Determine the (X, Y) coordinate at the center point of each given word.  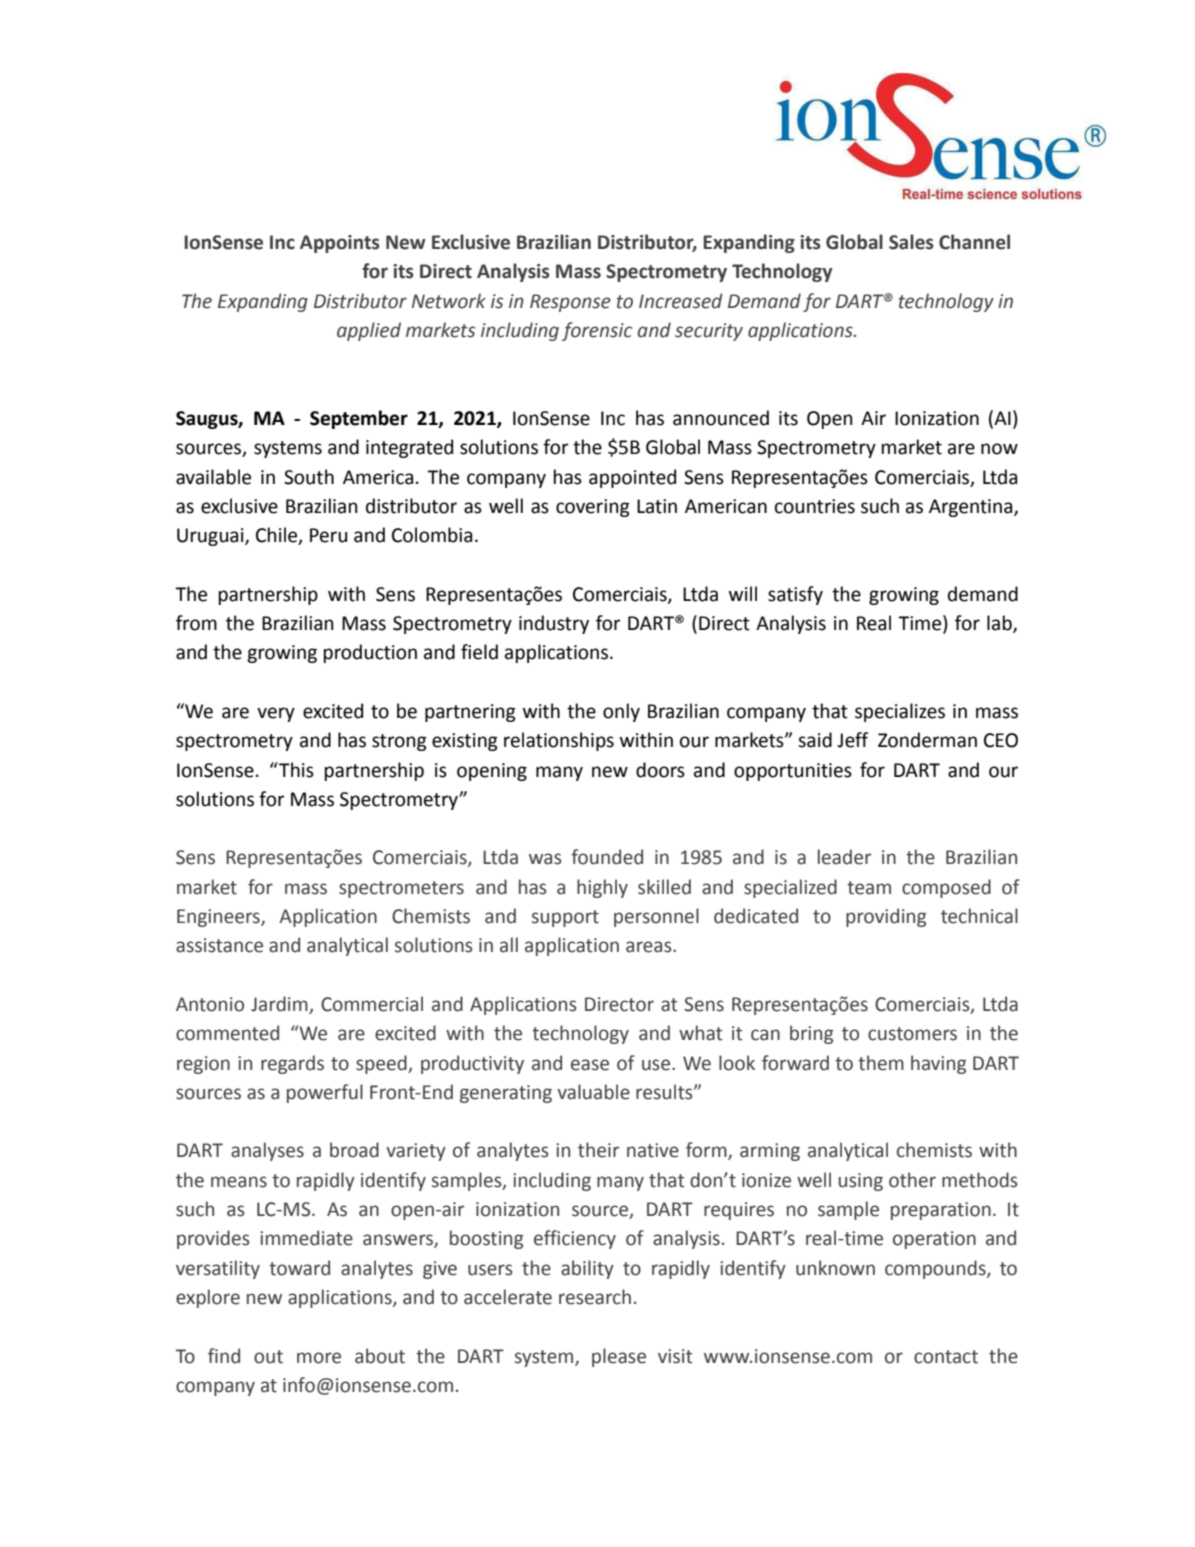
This (295, 770)
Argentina (972, 508)
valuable (593, 1092)
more (319, 1358)
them (881, 1063)
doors (660, 770)
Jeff (852, 740)
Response (570, 303)
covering (593, 508)
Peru (328, 535)
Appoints (340, 244)
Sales (911, 242)
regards (292, 1064)
